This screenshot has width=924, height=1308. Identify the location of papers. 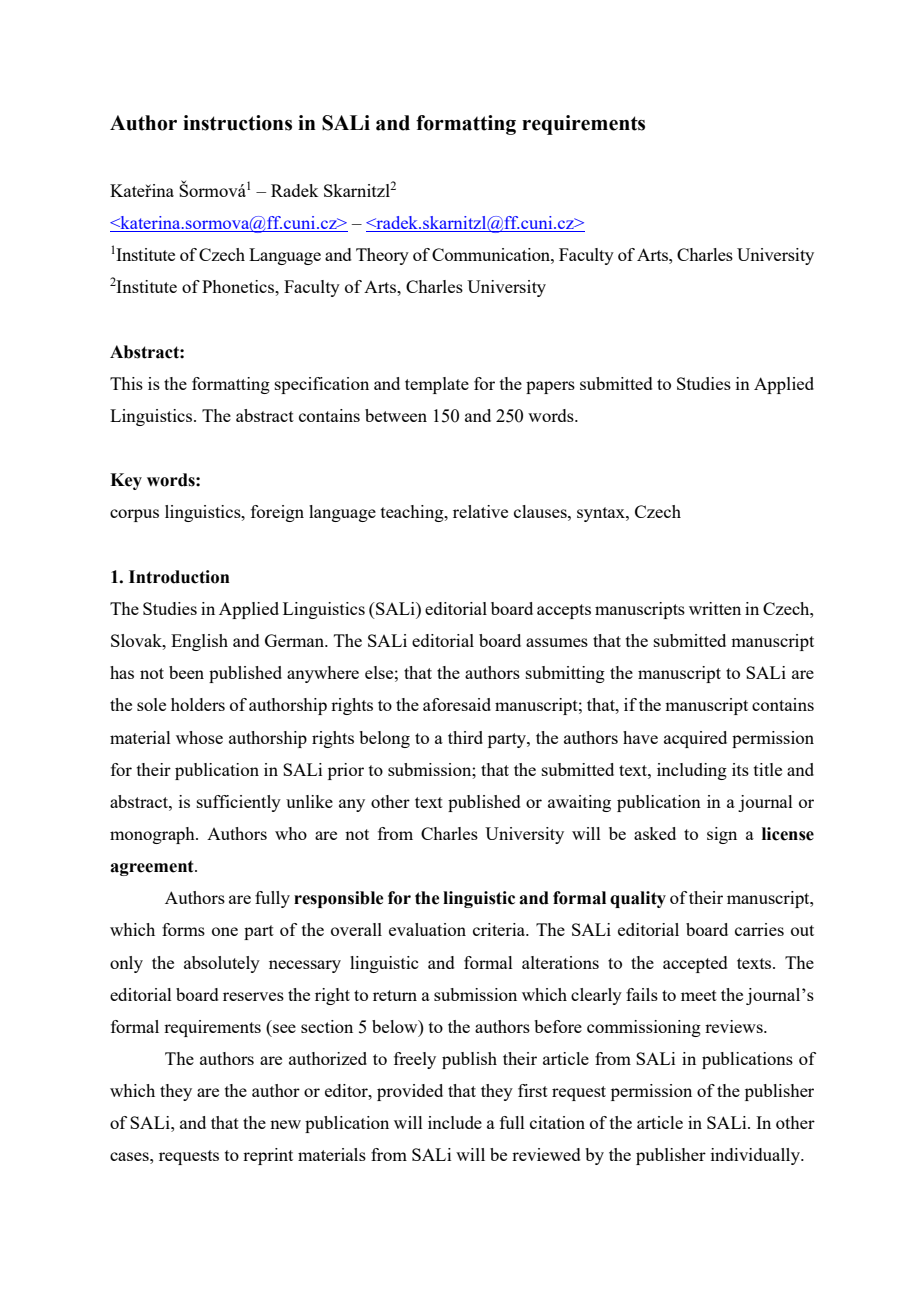
(550, 387).
